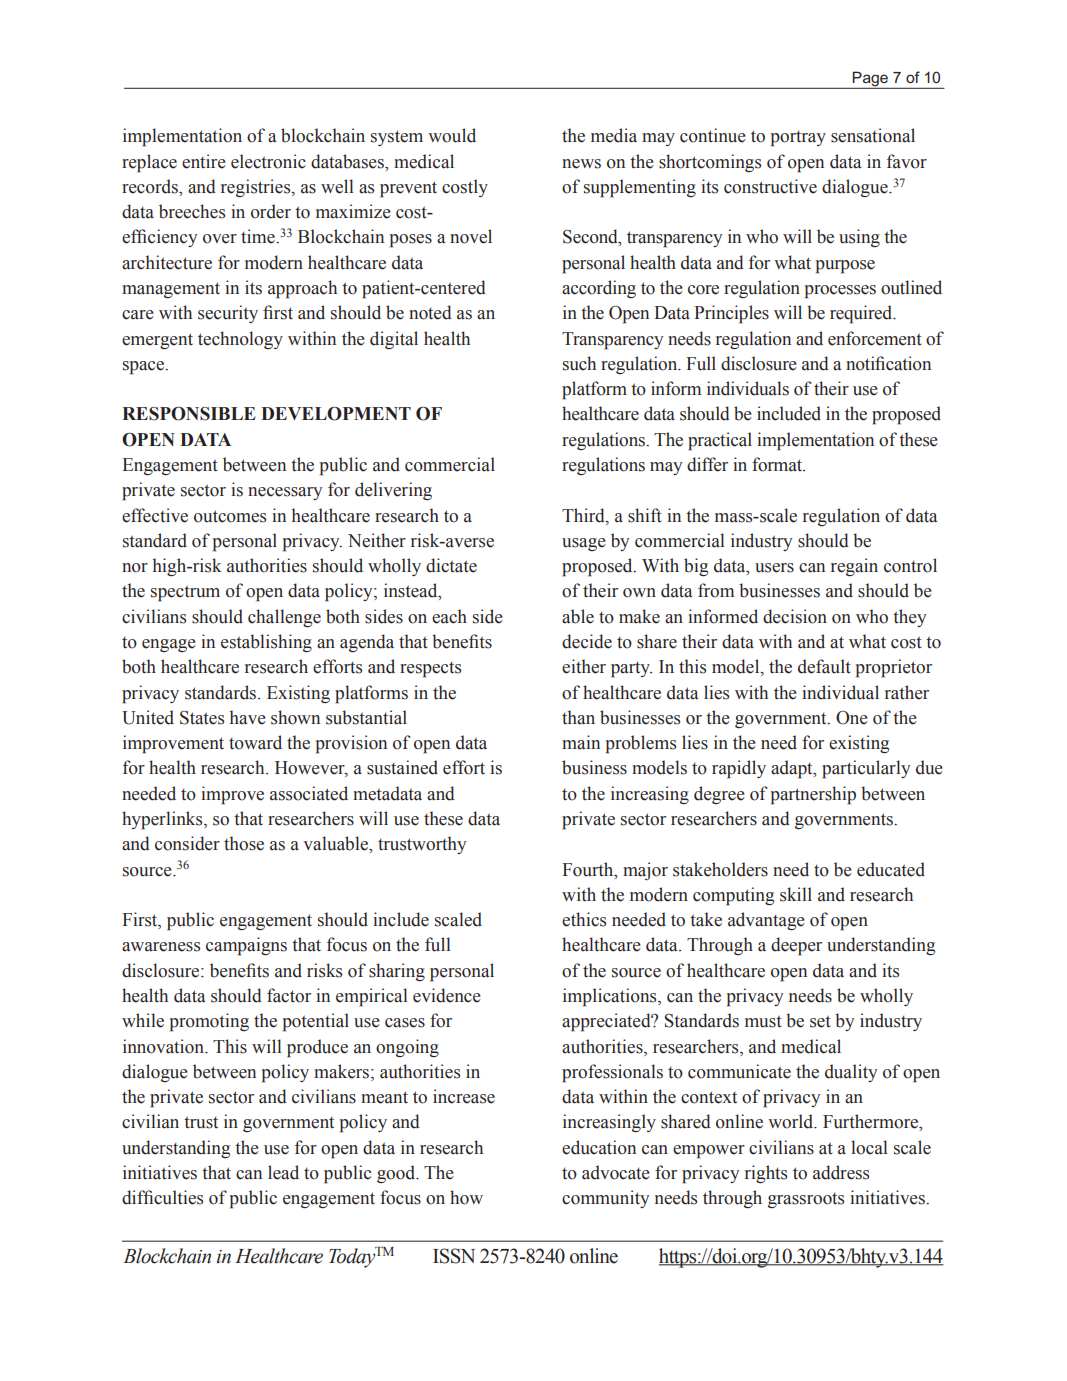  Describe the element at coordinates (824, 666) in the screenshot. I see `default` at that location.
